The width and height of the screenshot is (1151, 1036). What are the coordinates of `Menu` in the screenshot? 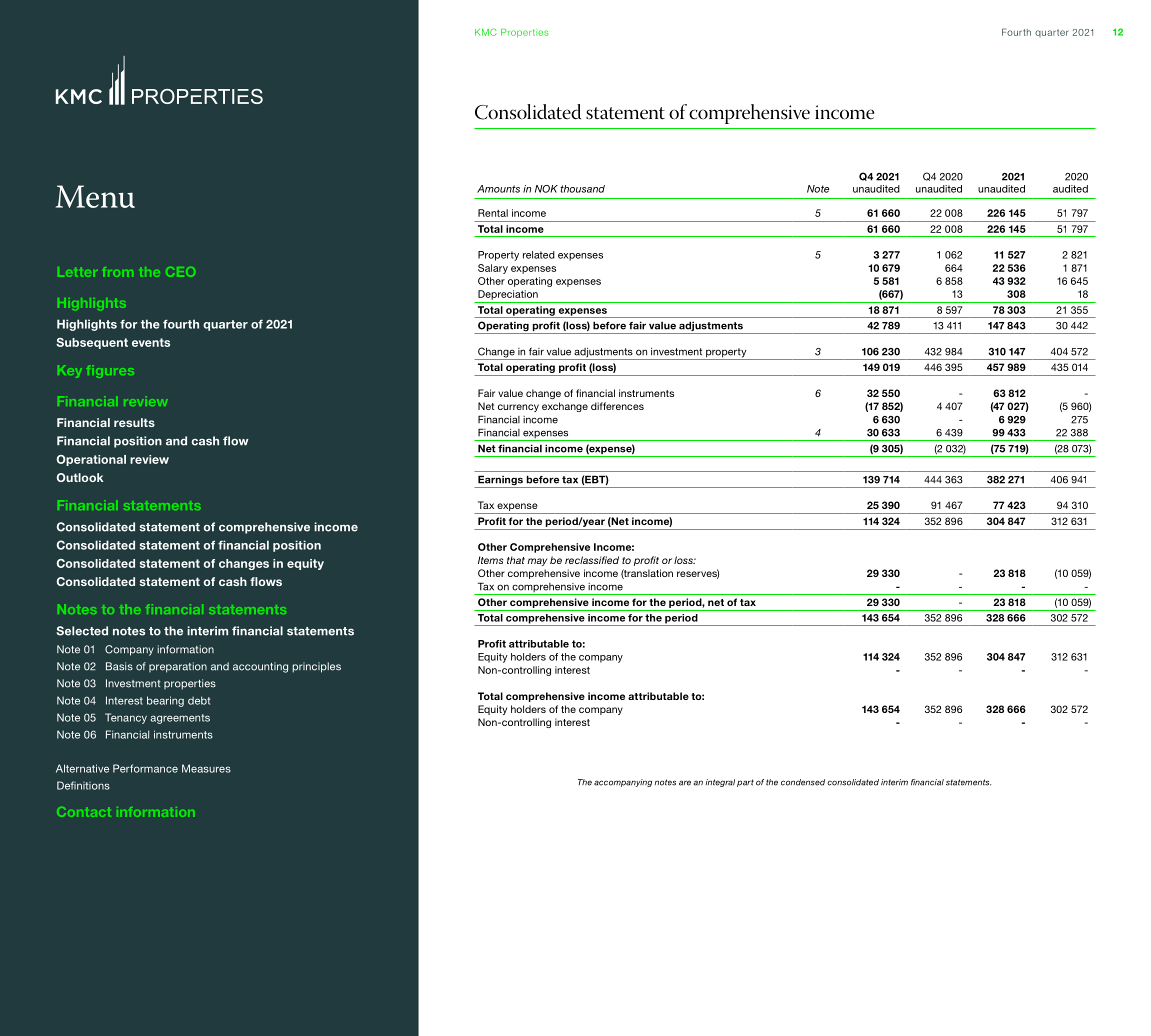 It's located at (95, 196).
